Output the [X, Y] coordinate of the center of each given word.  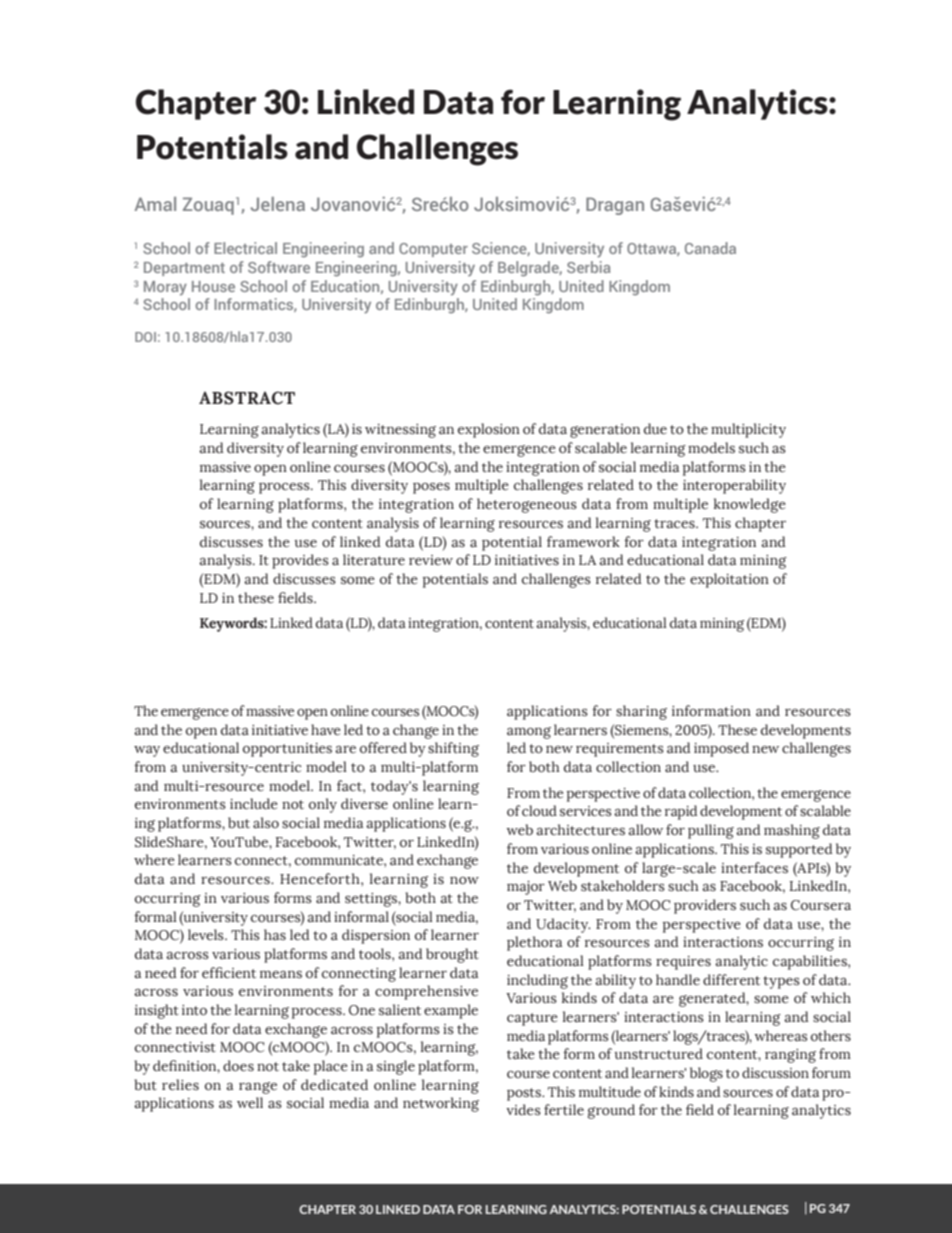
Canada [710, 248]
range [258, 1088]
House [213, 286]
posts [525, 1094]
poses [431, 488]
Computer [433, 250]
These [737, 729]
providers [705, 906]
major [526, 888]
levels [207, 934]
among [529, 733]
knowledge [750, 505]
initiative [280, 730]
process [285, 488]
